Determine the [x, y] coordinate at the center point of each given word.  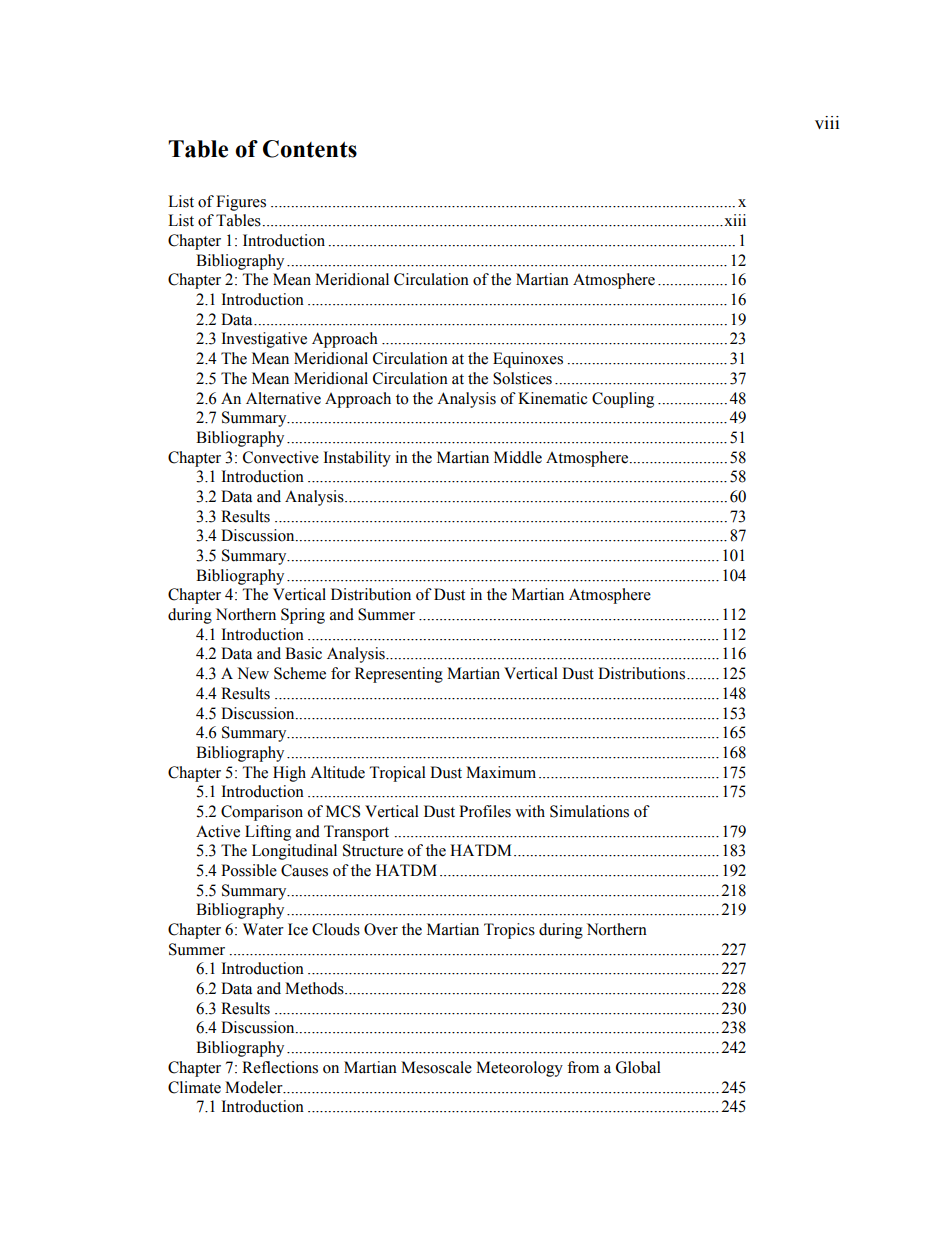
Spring [303, 616]
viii [827, 122]
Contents [310, 149]
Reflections [280, 1067]
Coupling [623, 400]
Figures [241, 203]
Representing [399, 675]
